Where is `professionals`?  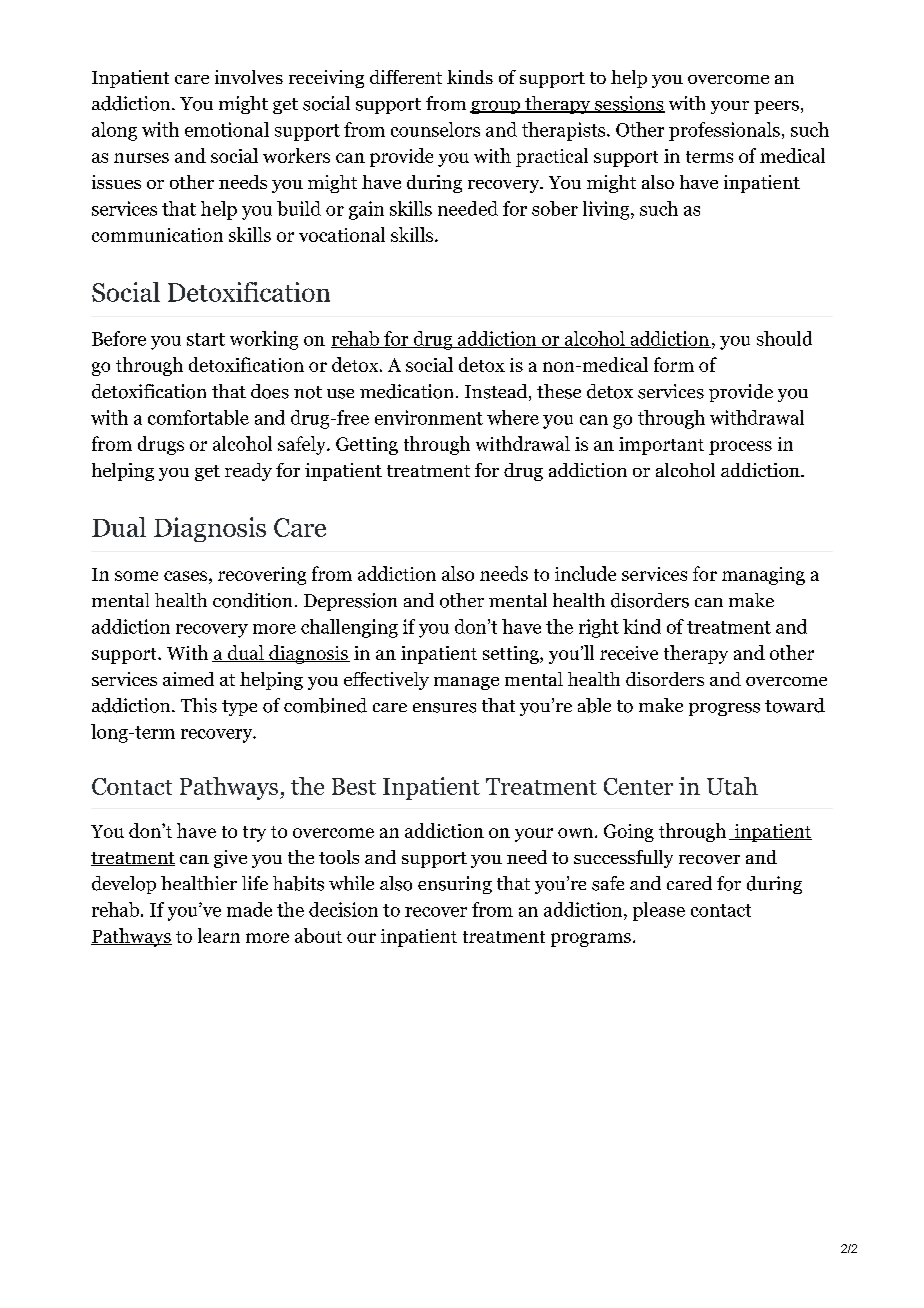 professionals is located at coordinates (724, 131).
